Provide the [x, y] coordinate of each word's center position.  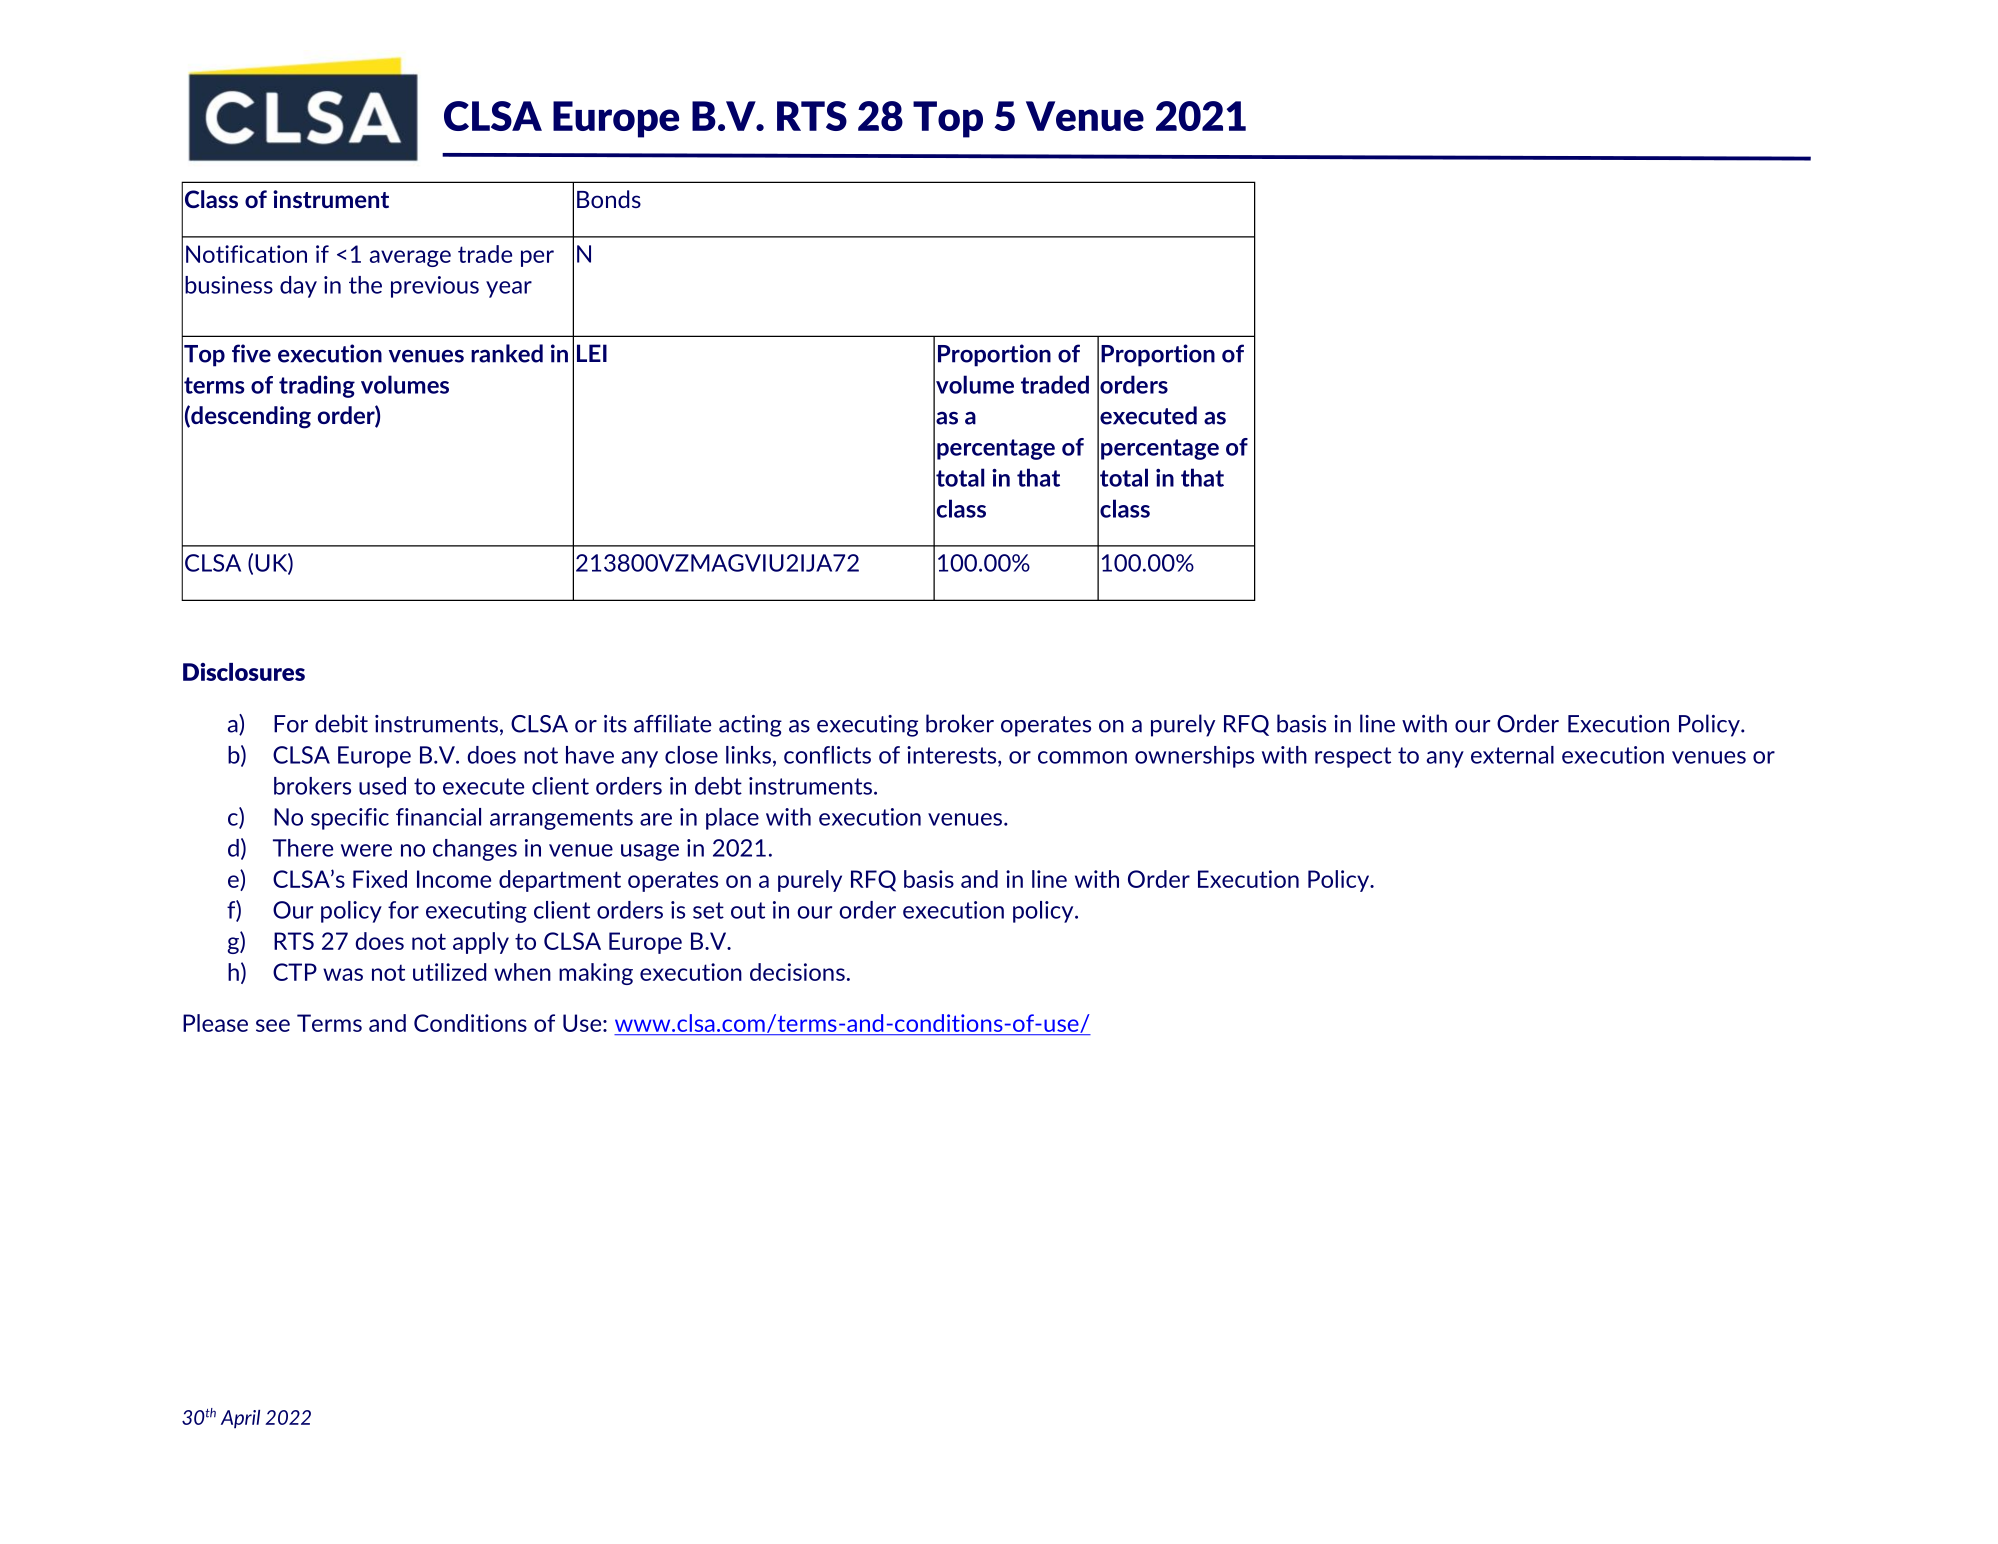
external [1512, 755]
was [343, 974]
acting [750, 726]
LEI [592, 353]
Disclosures [244, 672]
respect [1353, 757]
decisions [797, 972]
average [410, 258]
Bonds [609, 199]
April [240, 1419]
